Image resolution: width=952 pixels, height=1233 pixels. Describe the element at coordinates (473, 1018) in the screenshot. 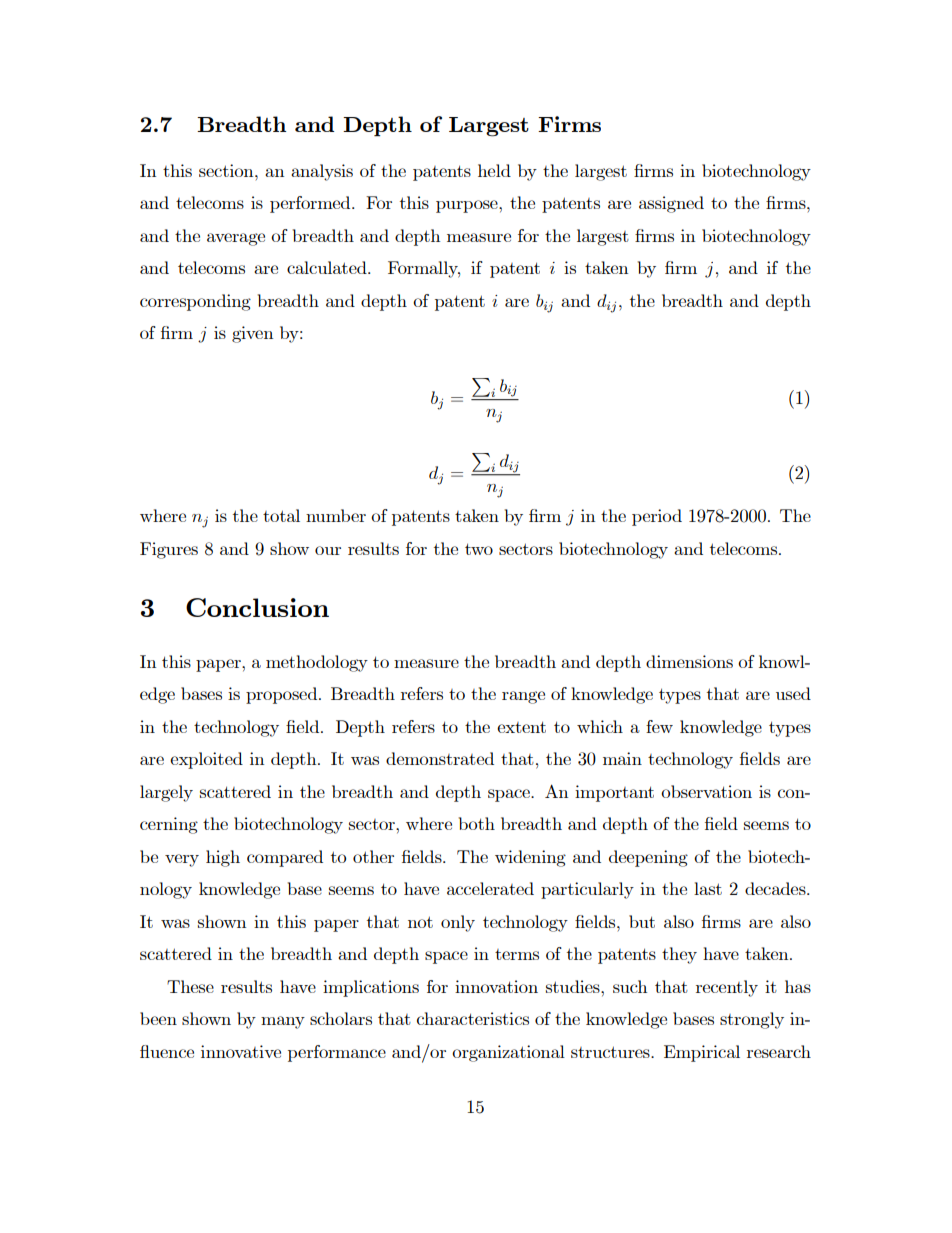

I see `characteristics` at that location.
